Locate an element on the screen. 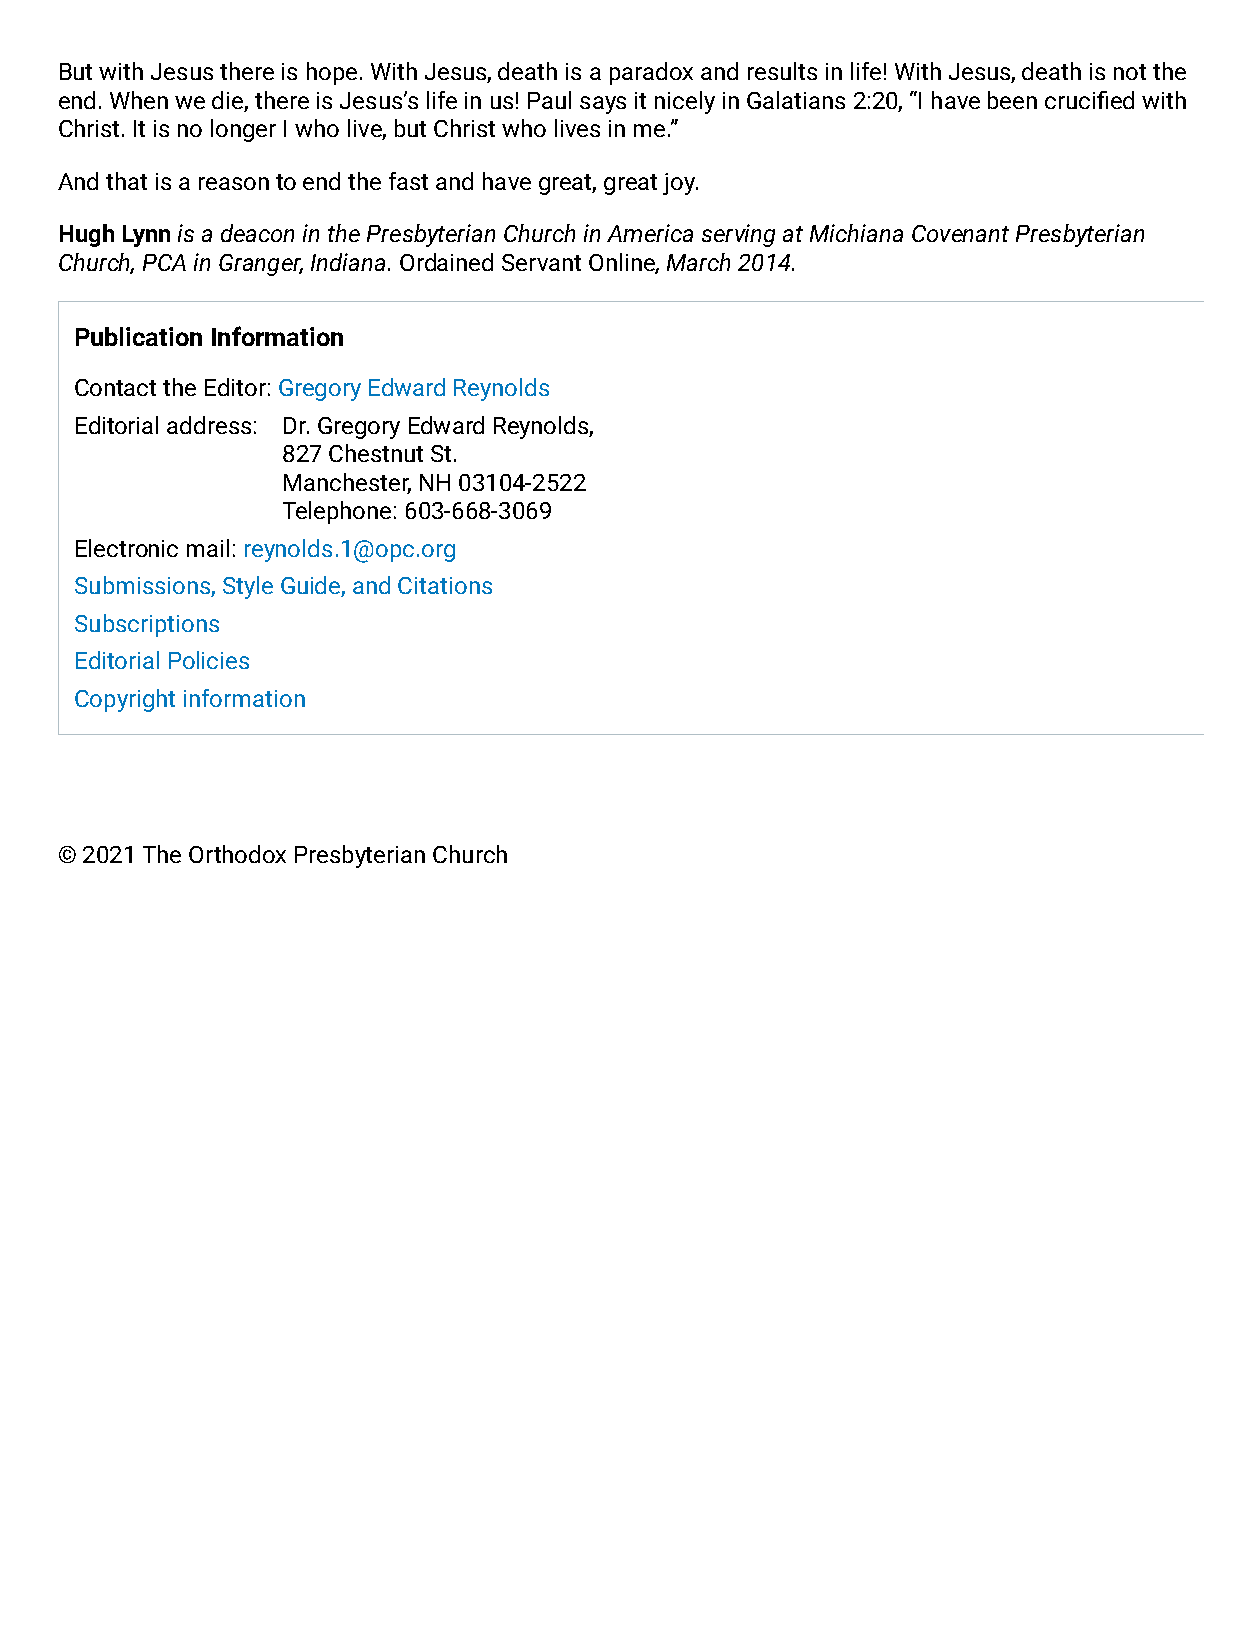 The width and height of the screenshot is (1259, 1629). Telephone is located at coordinates (337, 512).
